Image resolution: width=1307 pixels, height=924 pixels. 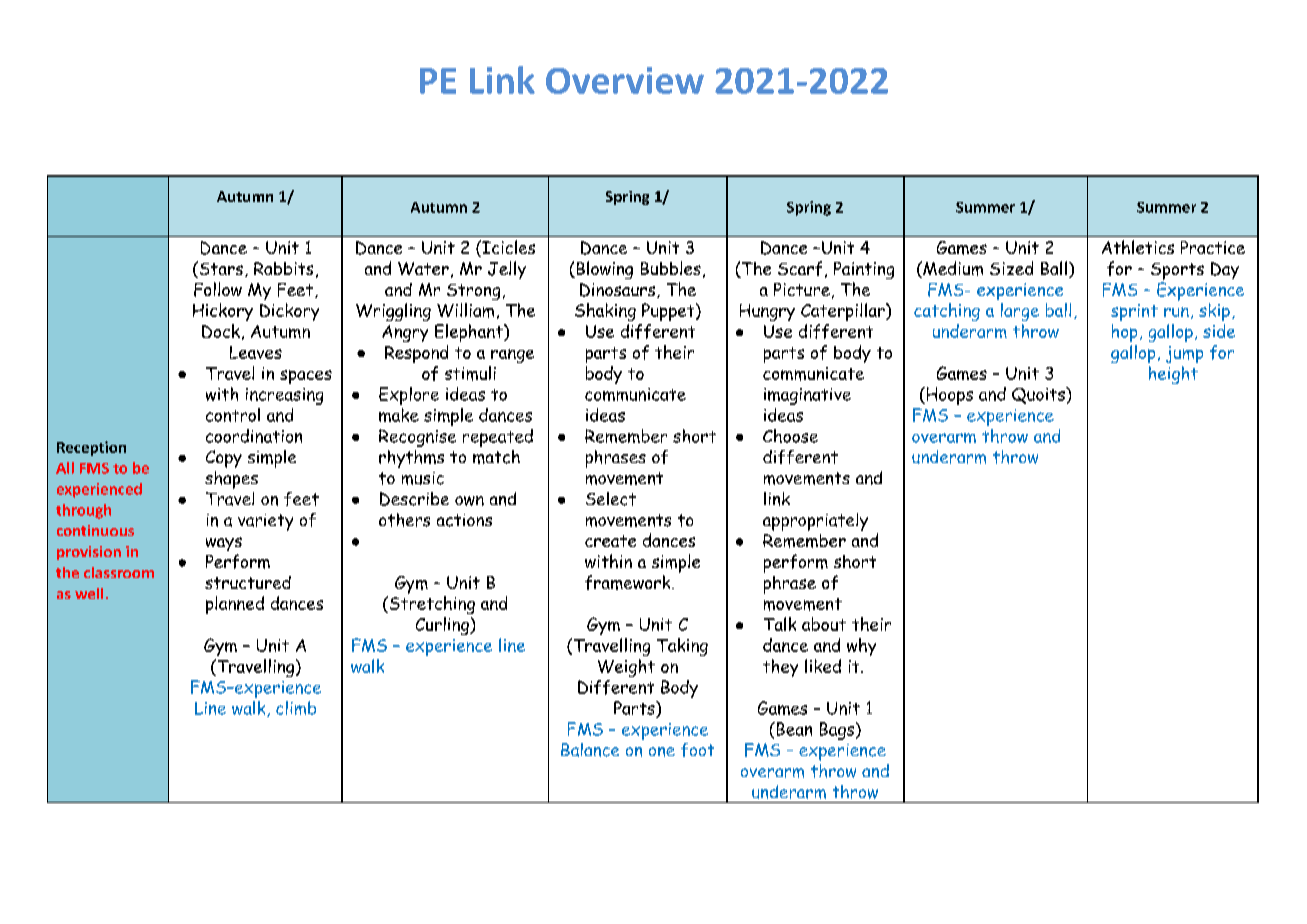 I want to click on structured, so click(x=248, y=582).
